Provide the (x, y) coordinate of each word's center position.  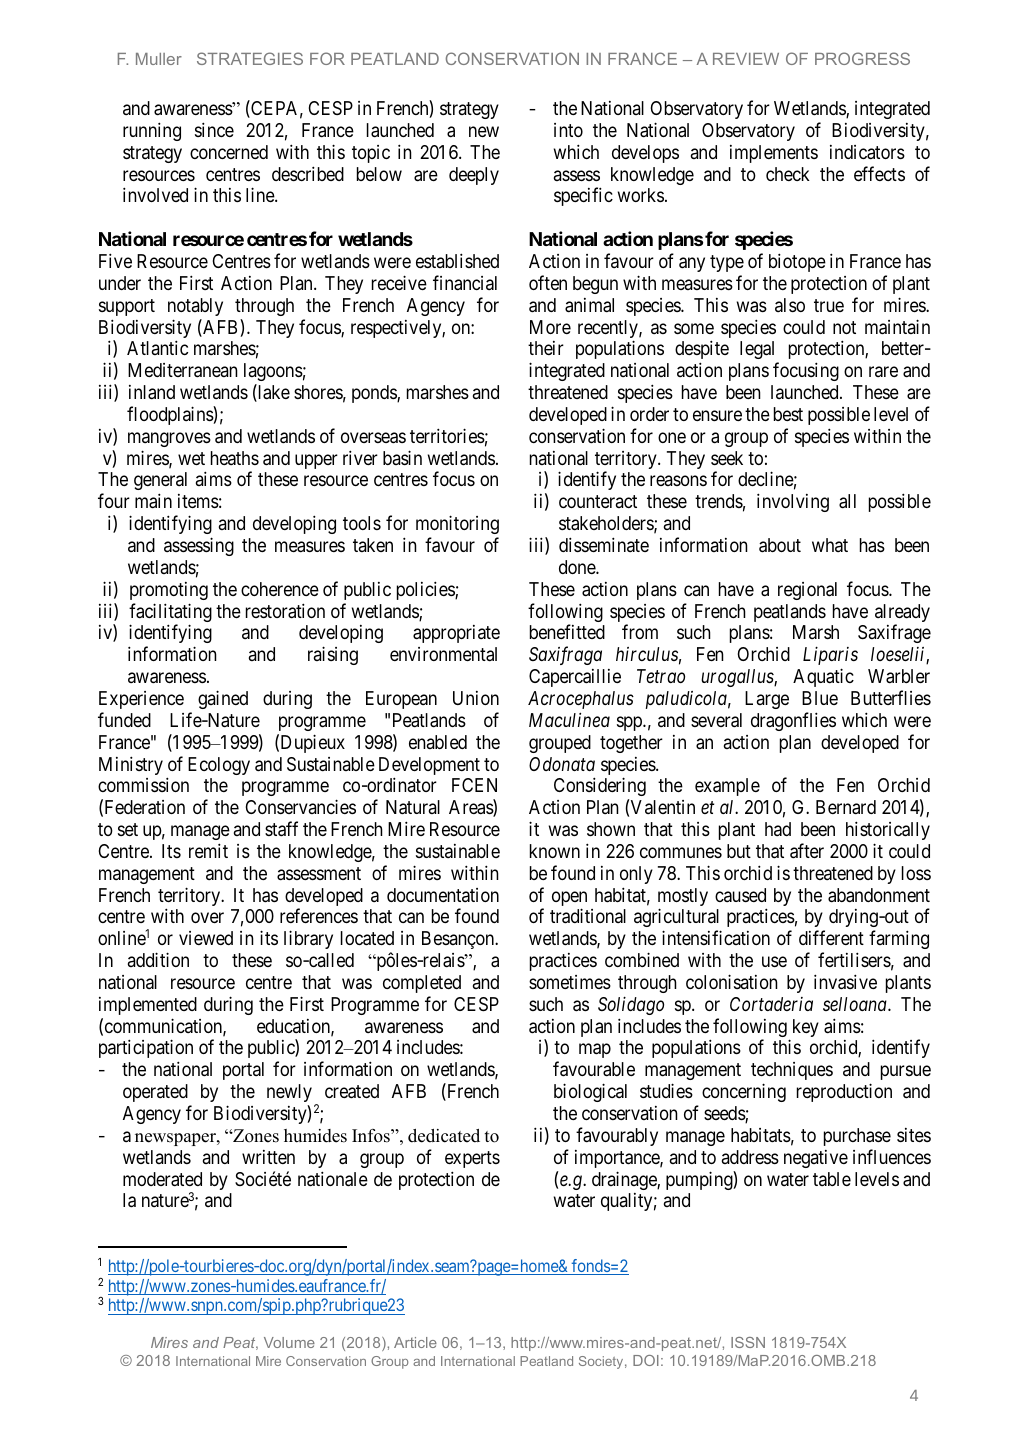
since (214, 129)
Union (476, 698)
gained (223, 699)
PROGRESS (862, 58)
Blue (820, 698)
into (568, 130)
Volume (289, 1342)
